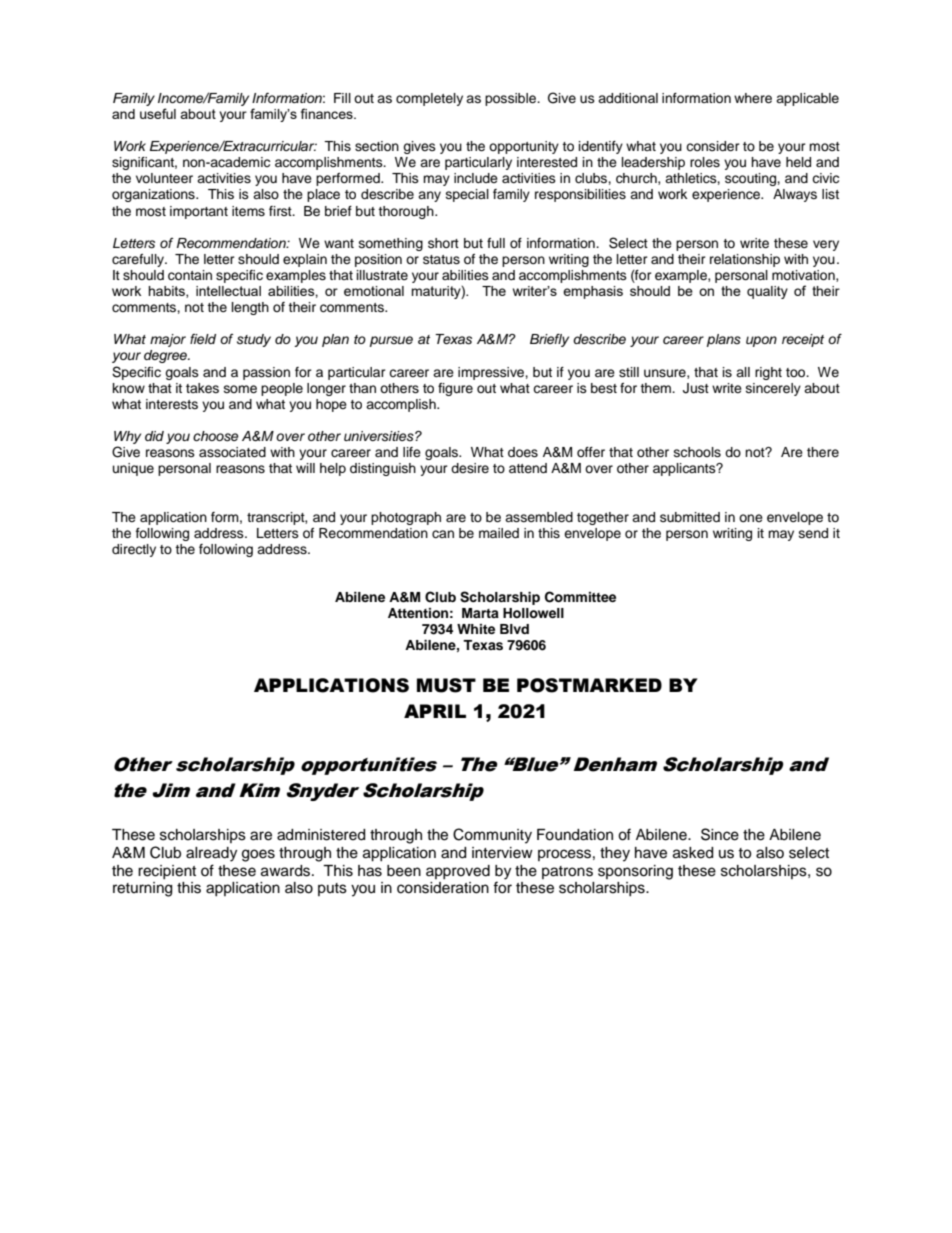 The image size is (952, 1233). What do you see at coordinates (232, 452) in the screenshot?
I see `associated` at bounding box center [232, 452].
